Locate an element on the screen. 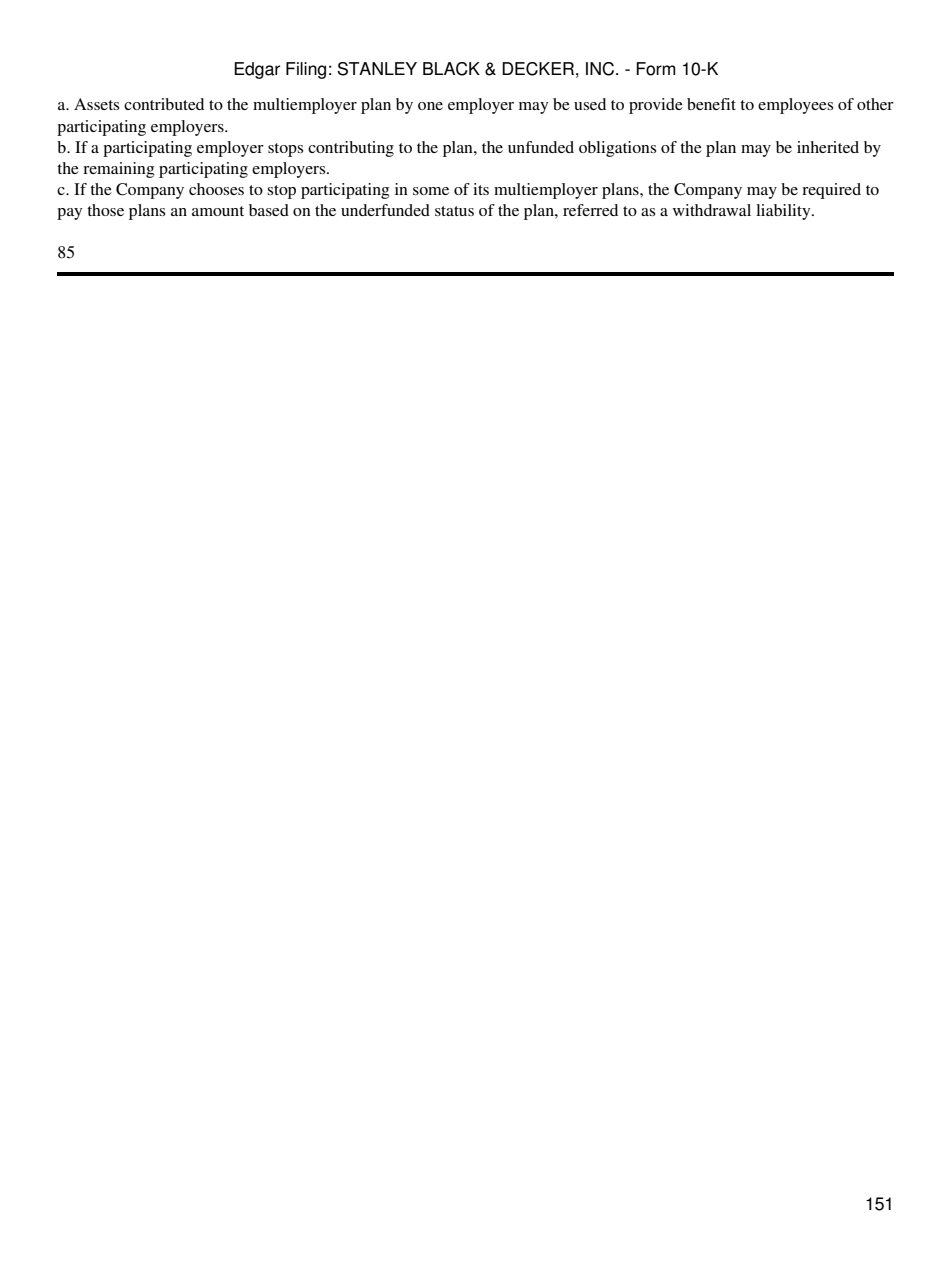  inherited is located at coordinates (828, 147).
